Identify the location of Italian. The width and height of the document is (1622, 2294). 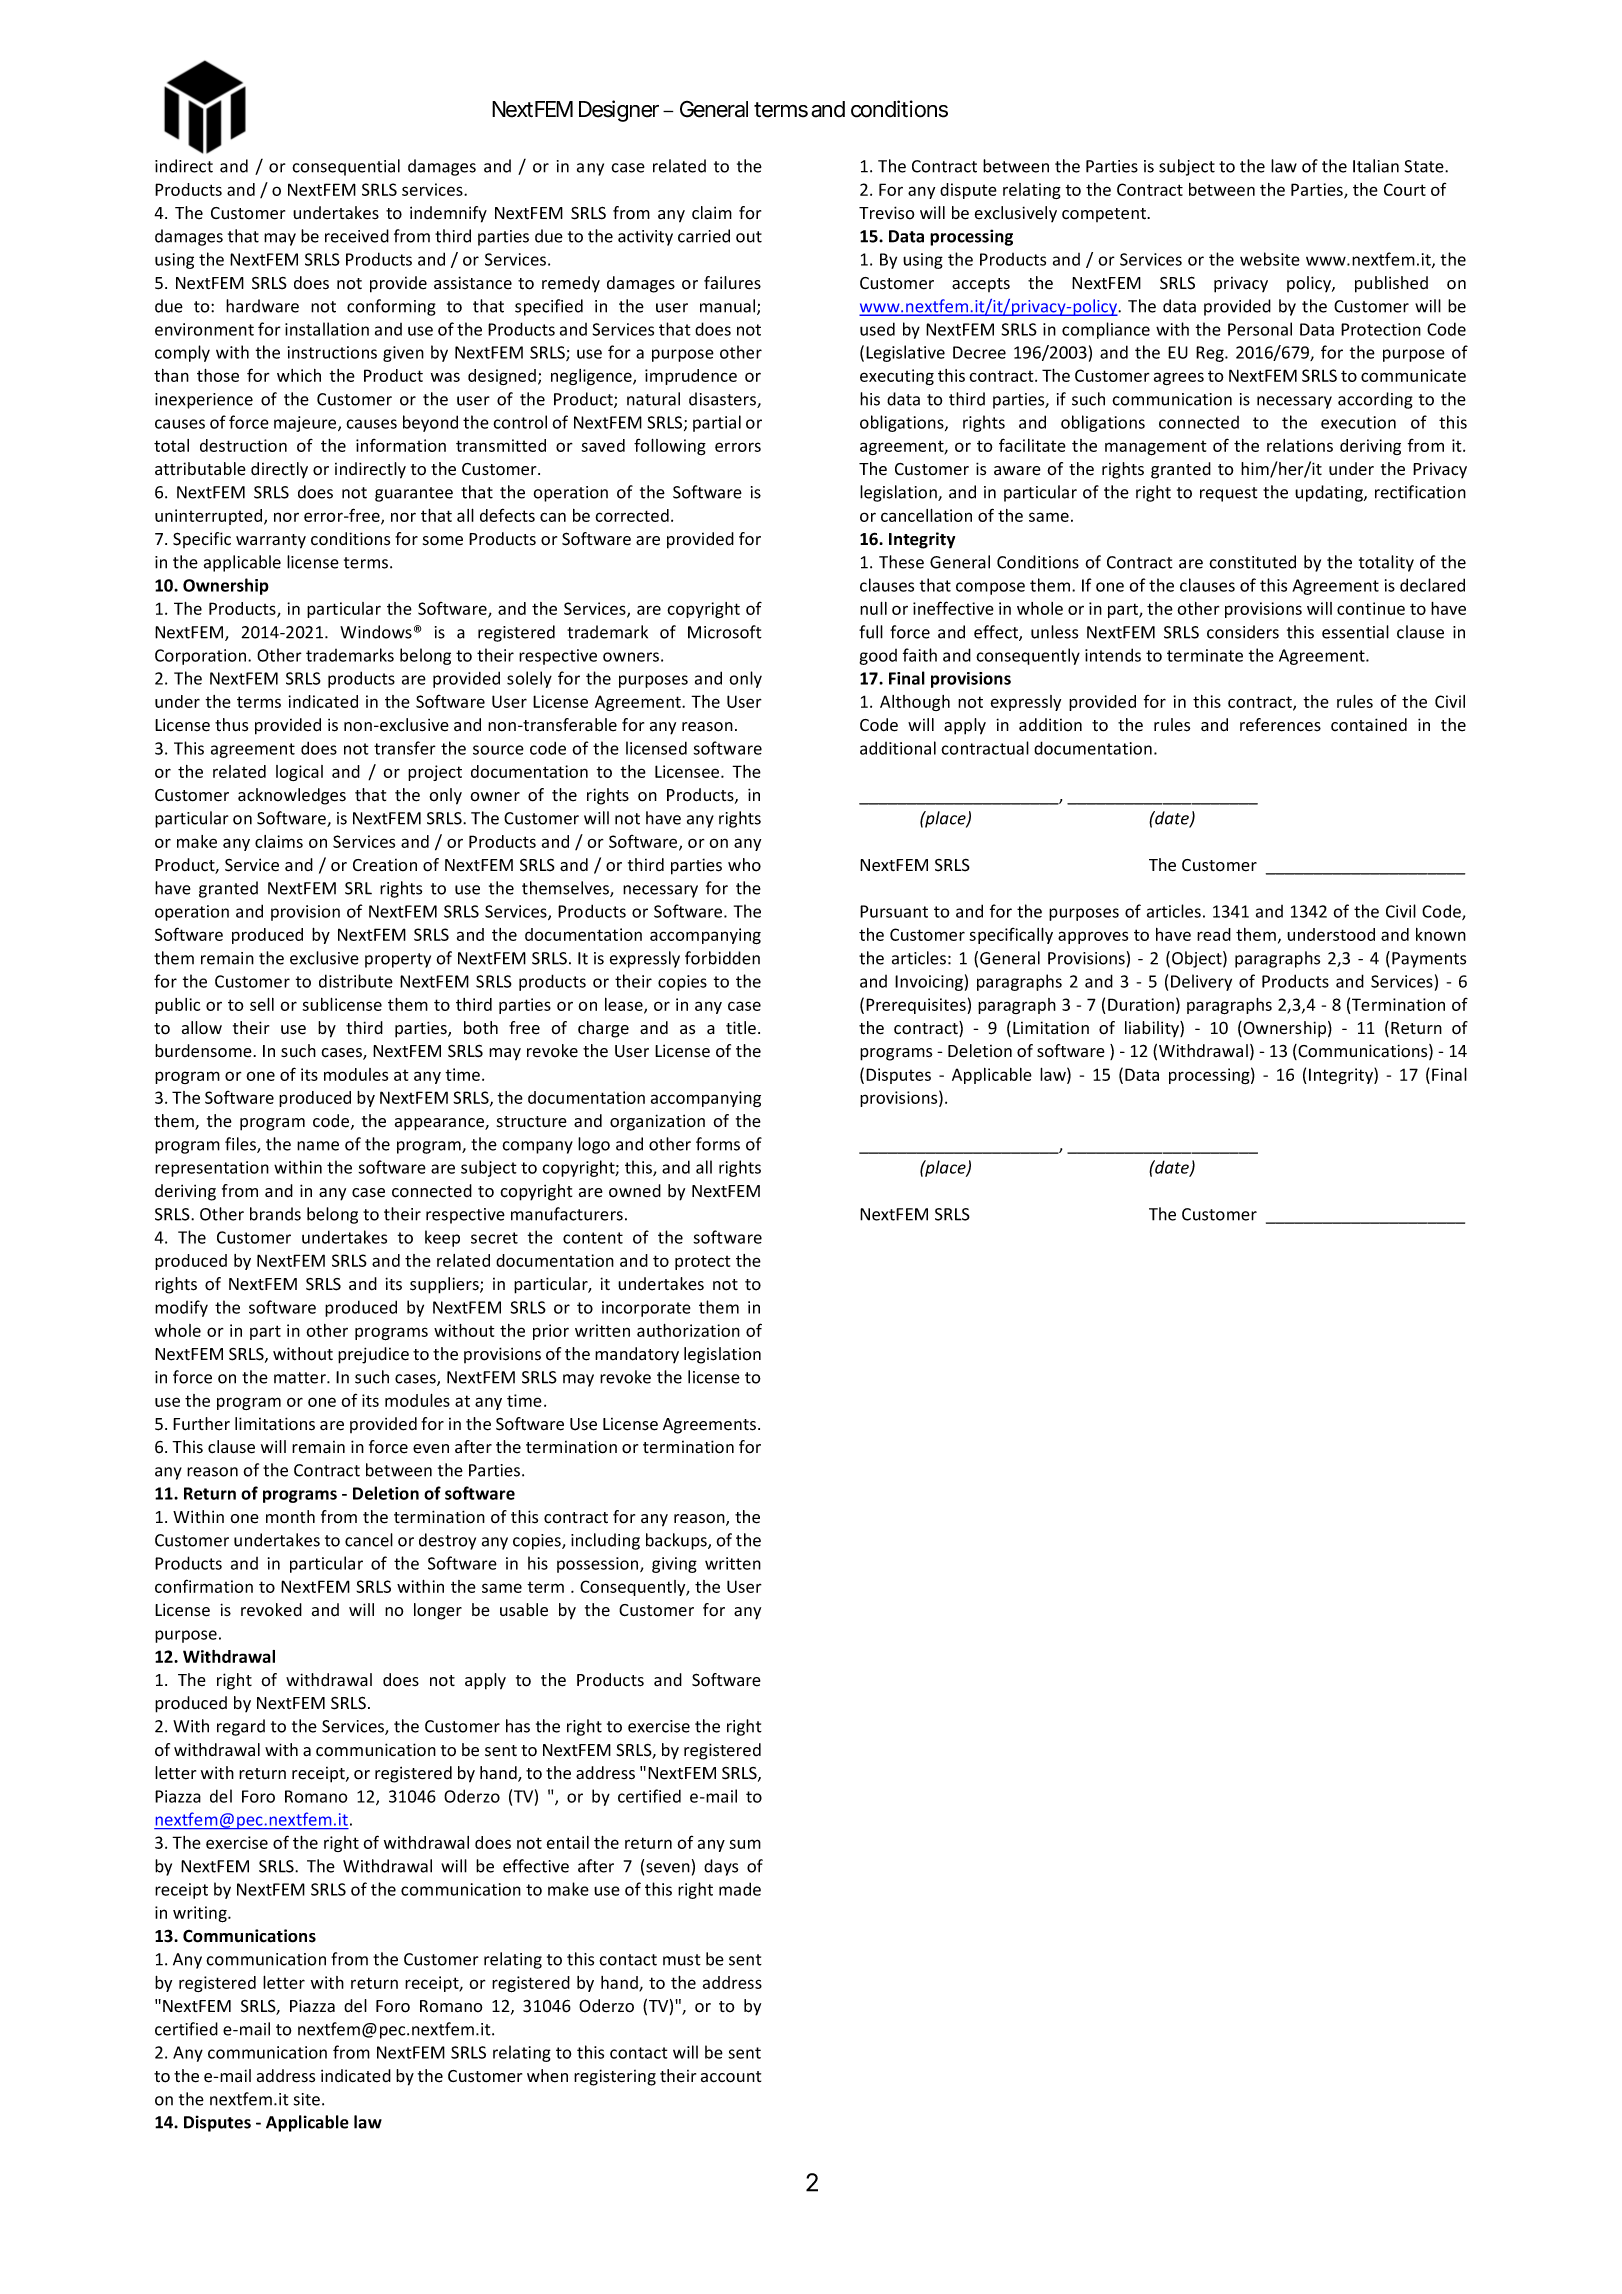
(1376, 166).
